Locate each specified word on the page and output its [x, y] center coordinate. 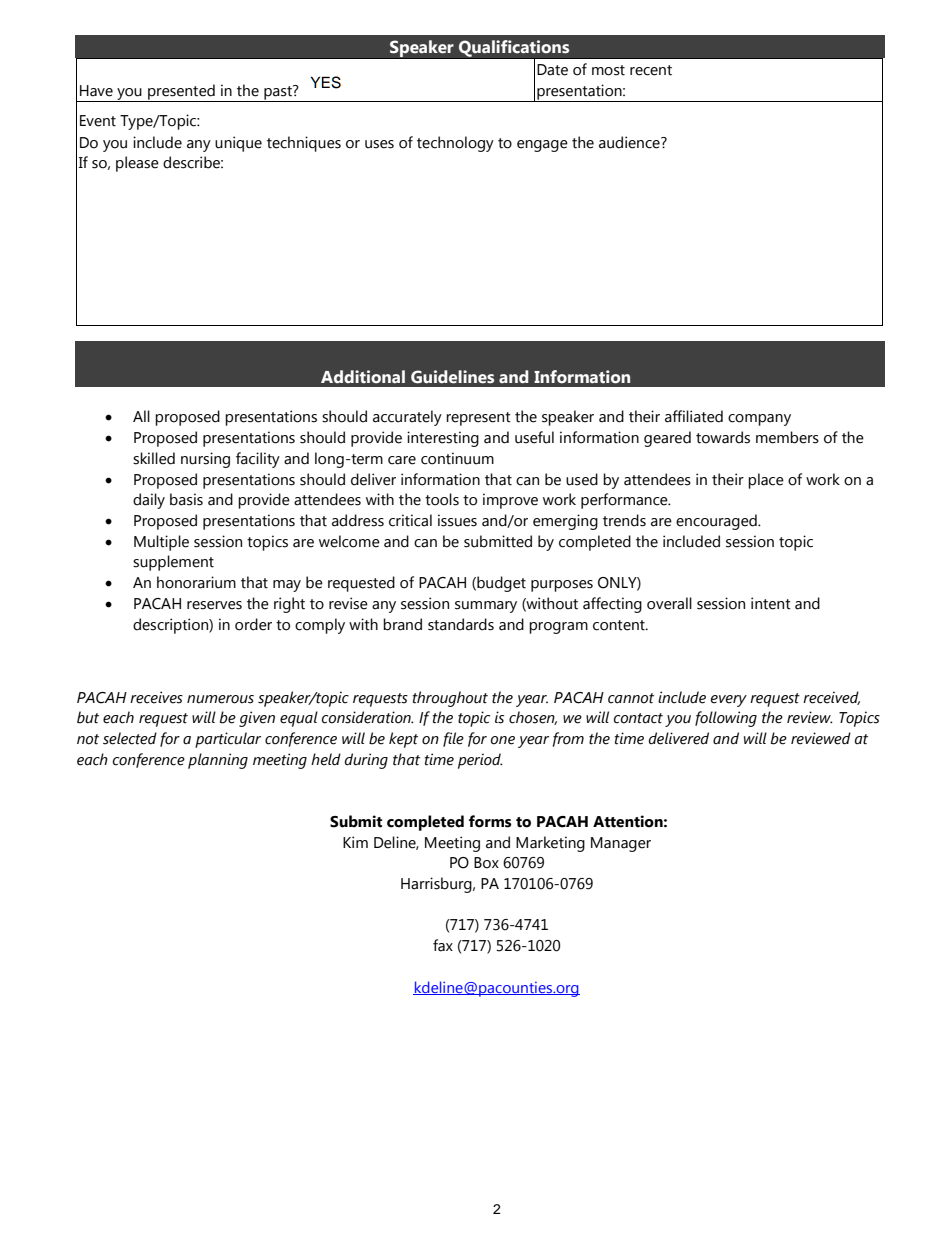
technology [455, 144]
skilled [154, 458]
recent [651, 70]
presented [181, 93]
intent [771, 603]
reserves [214, 605]
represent [478, 419]
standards [461, 624]
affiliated [694, 416]
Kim [355, 842]
